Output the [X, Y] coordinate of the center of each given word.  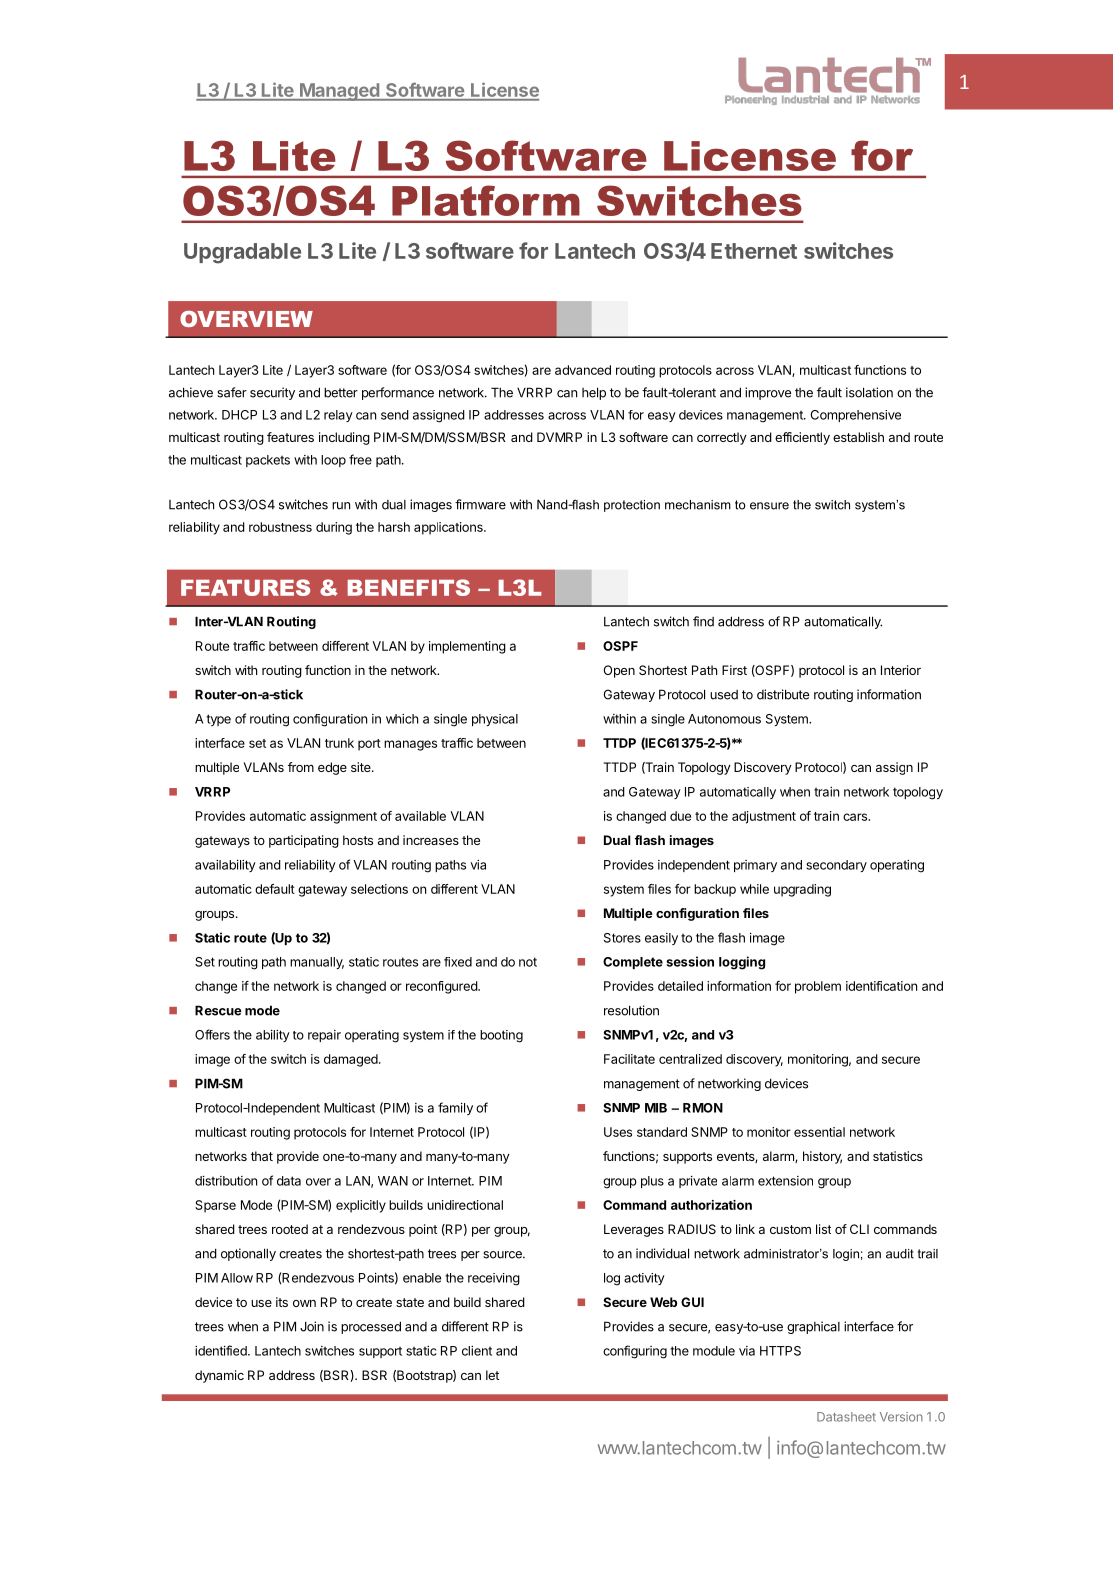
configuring [635, 1352]
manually [317, 963]
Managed [339, 92]
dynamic [219, 1376]
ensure [769, 506]
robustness [280, 527]
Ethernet [754, 251]
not [528, 962]
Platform [486, 200]
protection [632, 506]
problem [818, 987]
